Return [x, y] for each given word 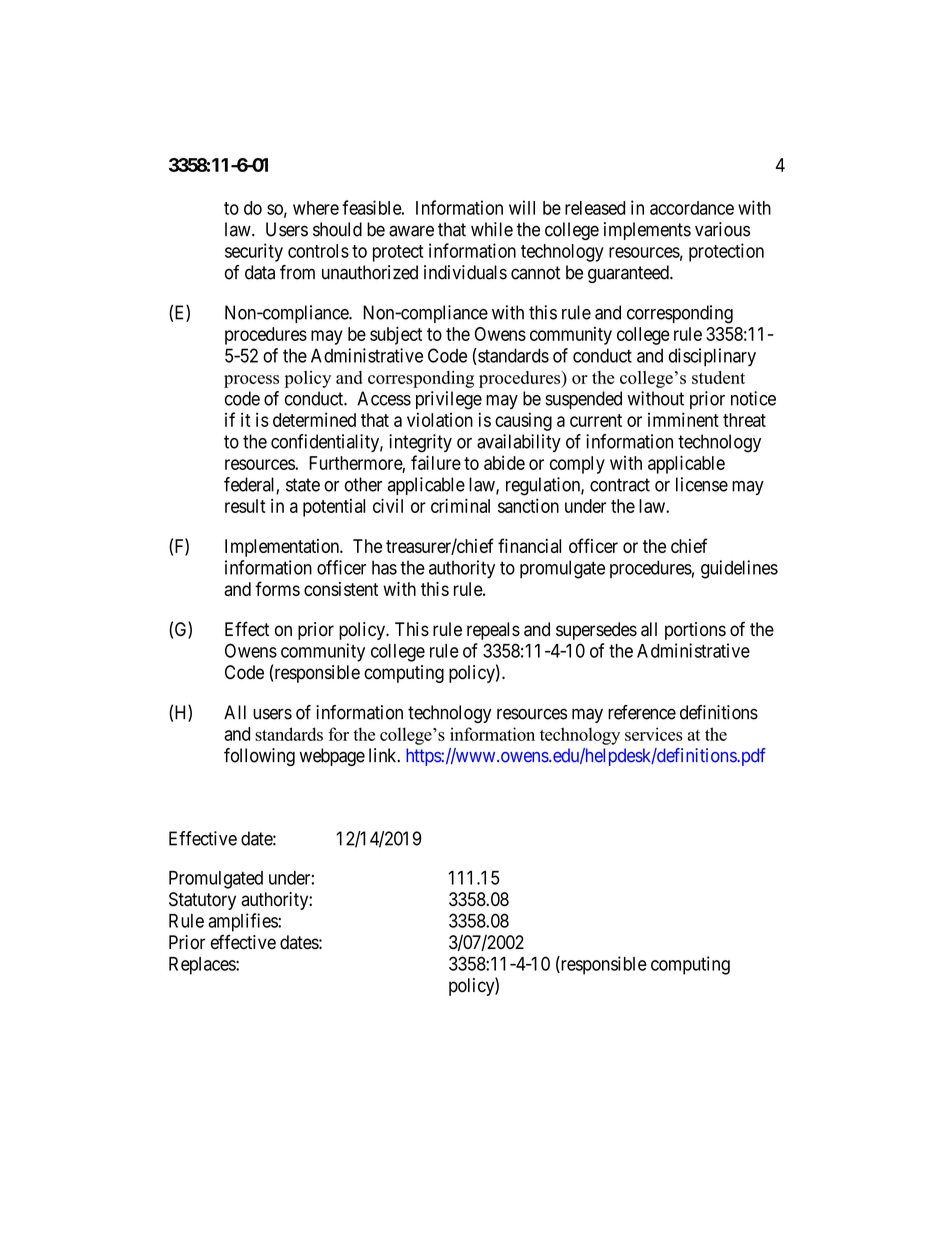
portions [695, 631]
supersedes [596, 631]
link [384, 755]
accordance [692, 208]
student [718, 377]
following [259, 757]
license [702, 484]
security [254, 252]
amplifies [243, 922]
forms [277, 588]
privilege [449, 400]
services [654, 734]
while [492, 229]
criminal [460, 505]
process [251, 381]
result [245, 506]
